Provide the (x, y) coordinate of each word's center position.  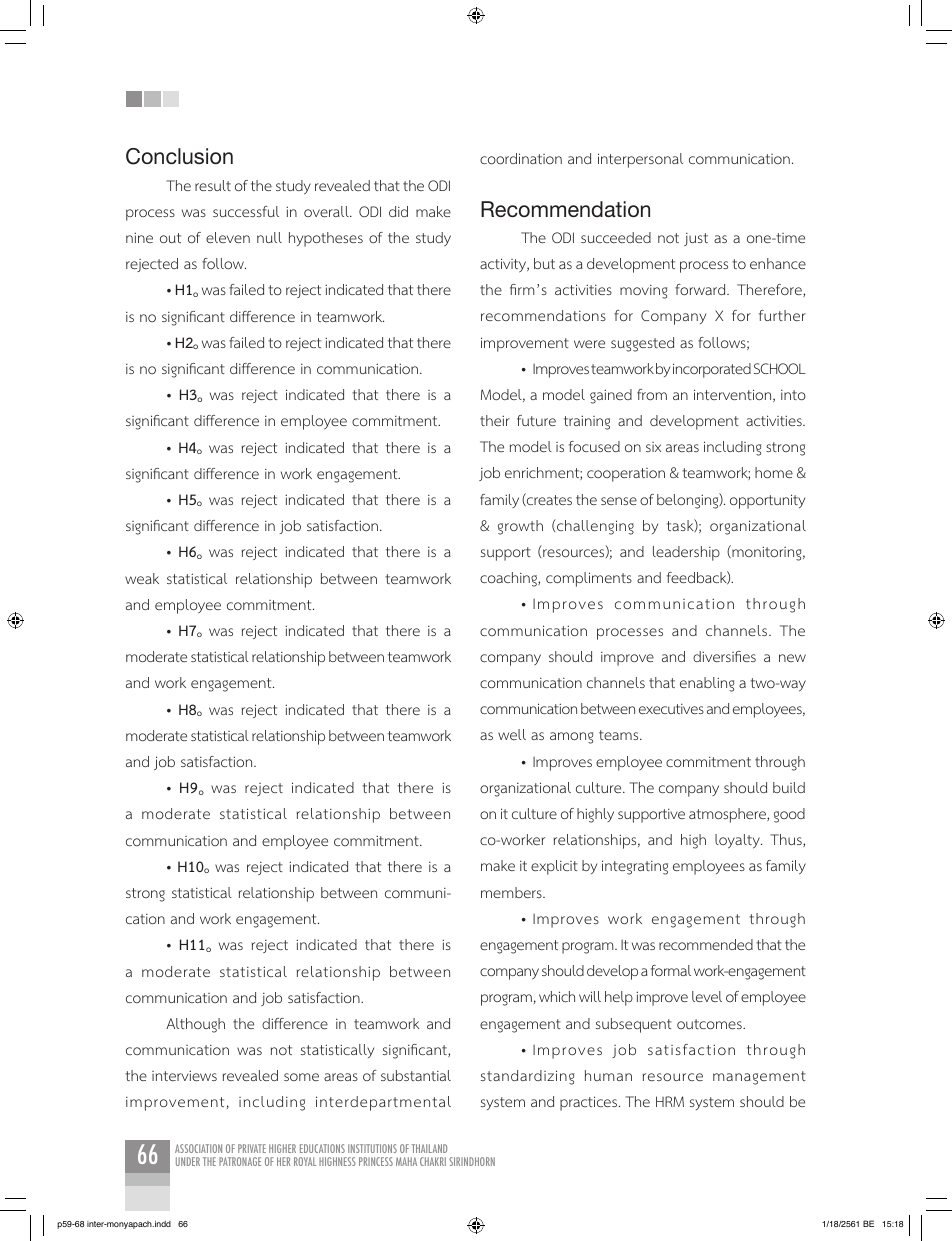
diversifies (724, 656)
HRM (670, 1101)
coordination (521, 158)
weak (142, 578)
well (512, 734)
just (696, 239)
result (213, 185)
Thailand (429, 1148)
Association (198, 1148)
